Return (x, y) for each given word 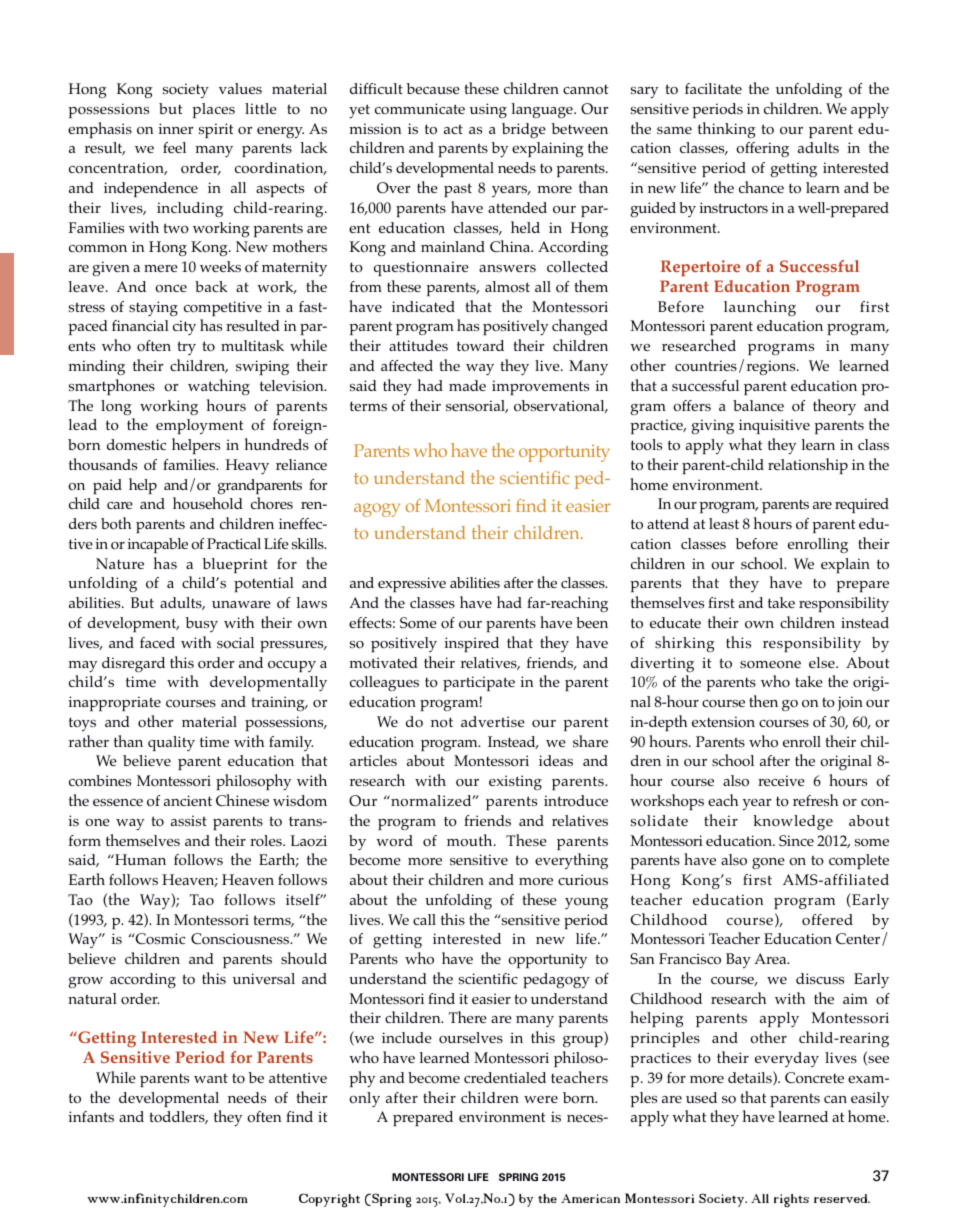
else (823, 662)
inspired (471, 644)
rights (791, 1200)
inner (175, 128)
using (488, 110)
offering (762, 149)
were (541, 1099)
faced (157, 642)
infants (91, 1116)
